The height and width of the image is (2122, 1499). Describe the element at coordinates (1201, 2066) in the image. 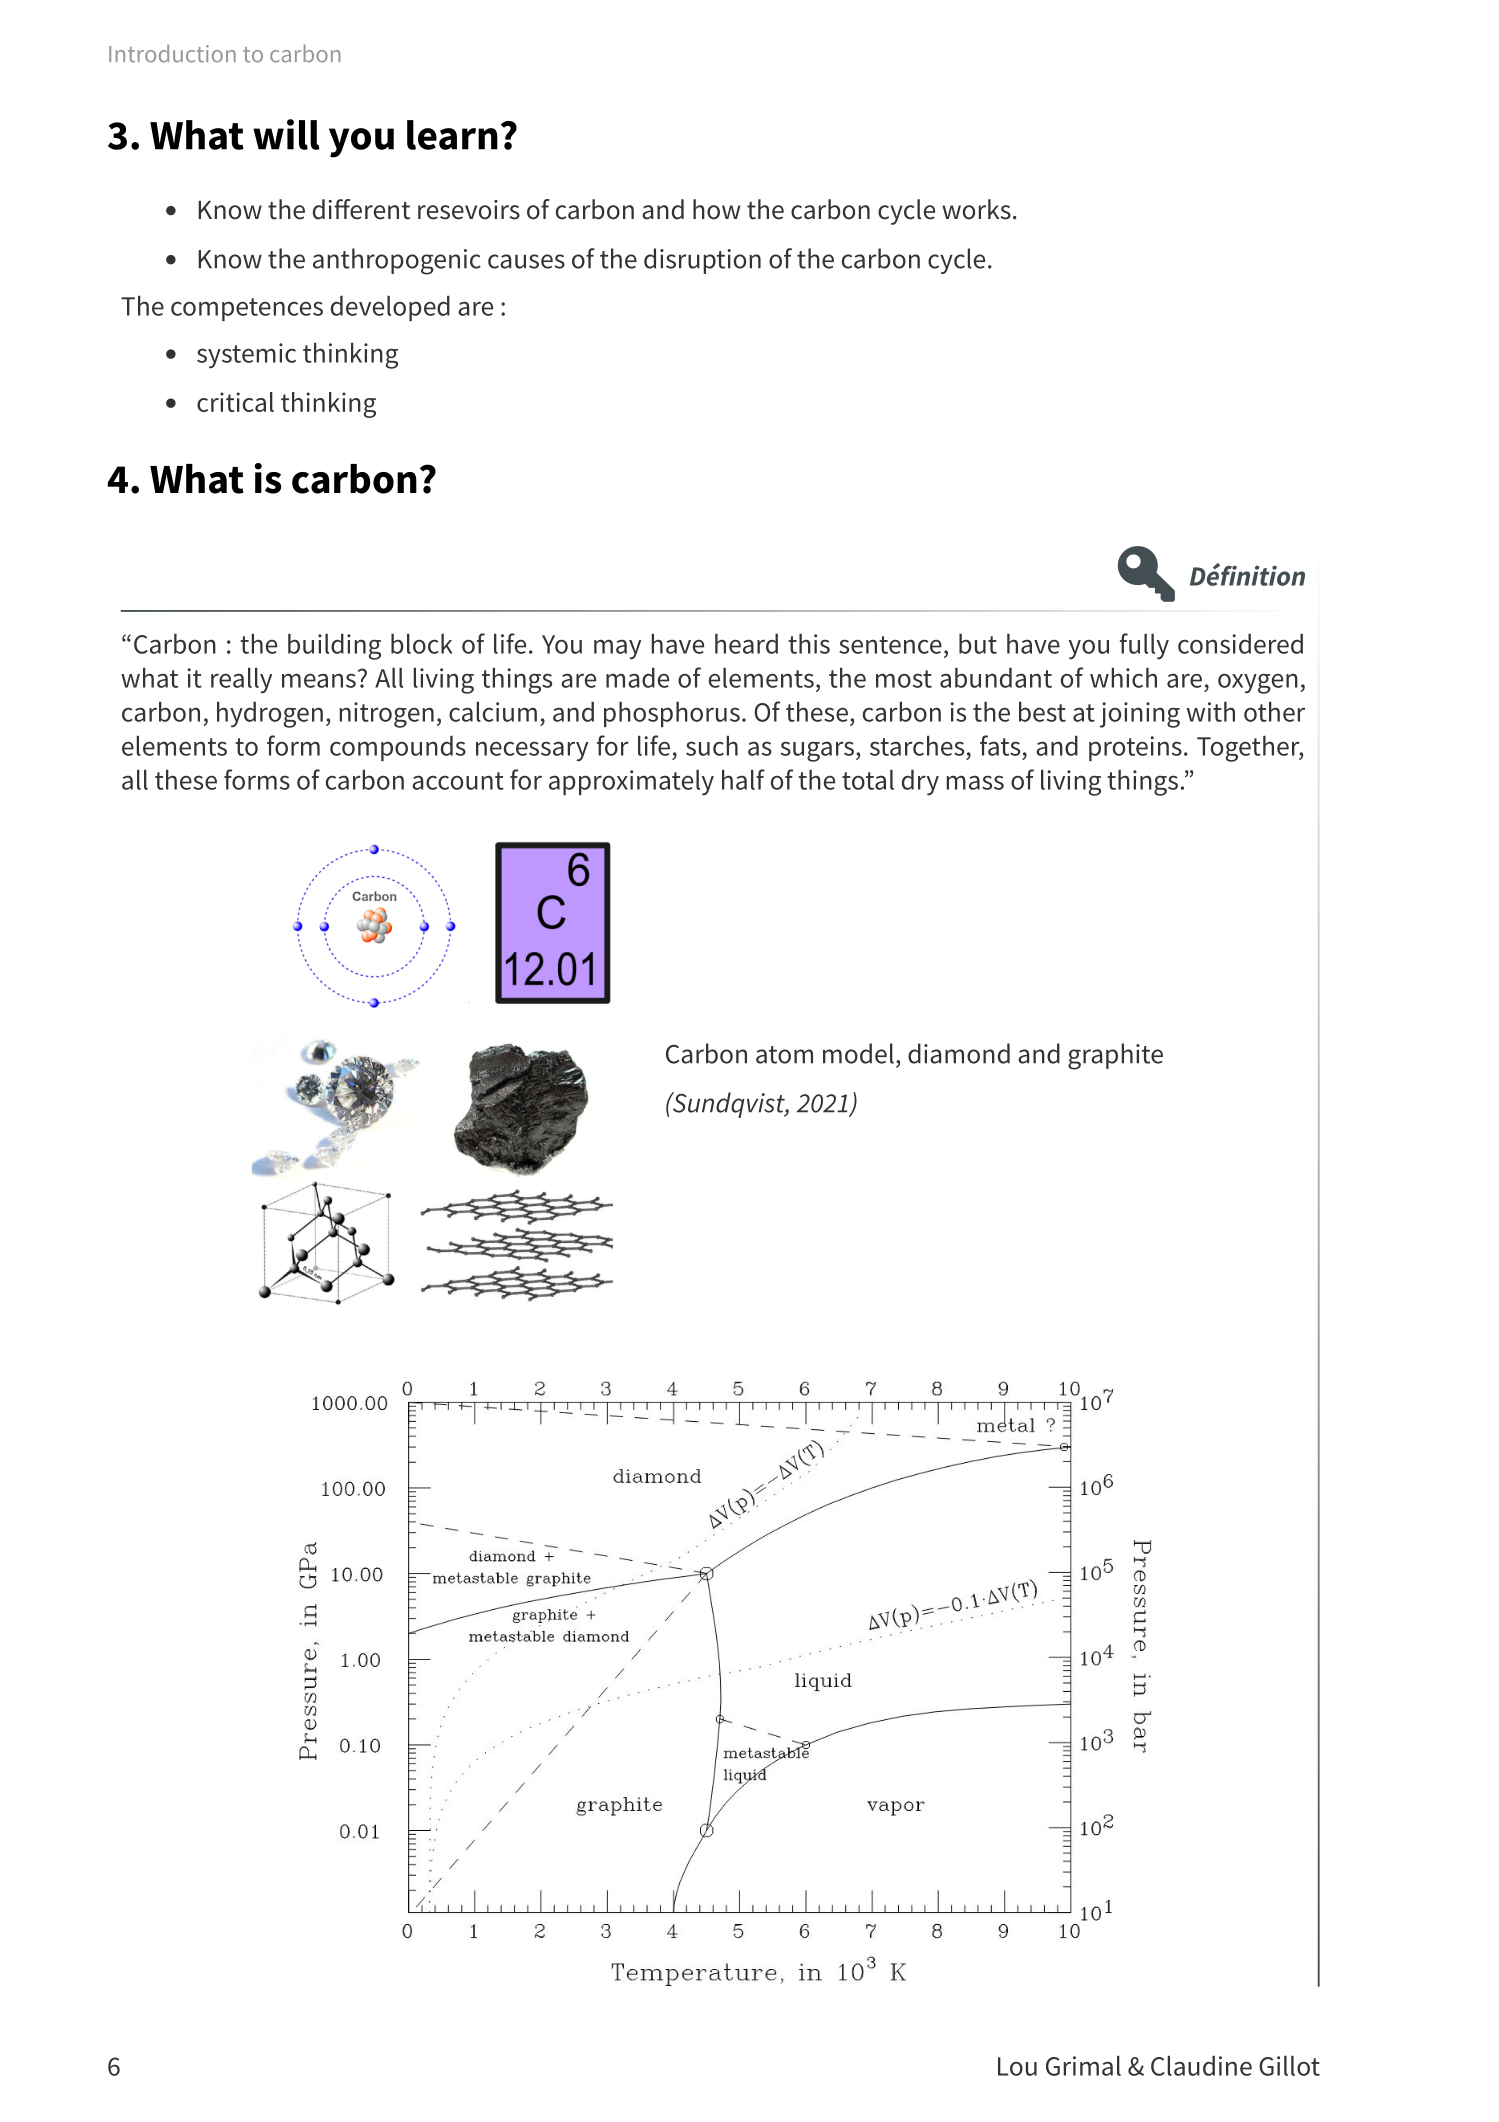

I see `Claudine` at that location.
